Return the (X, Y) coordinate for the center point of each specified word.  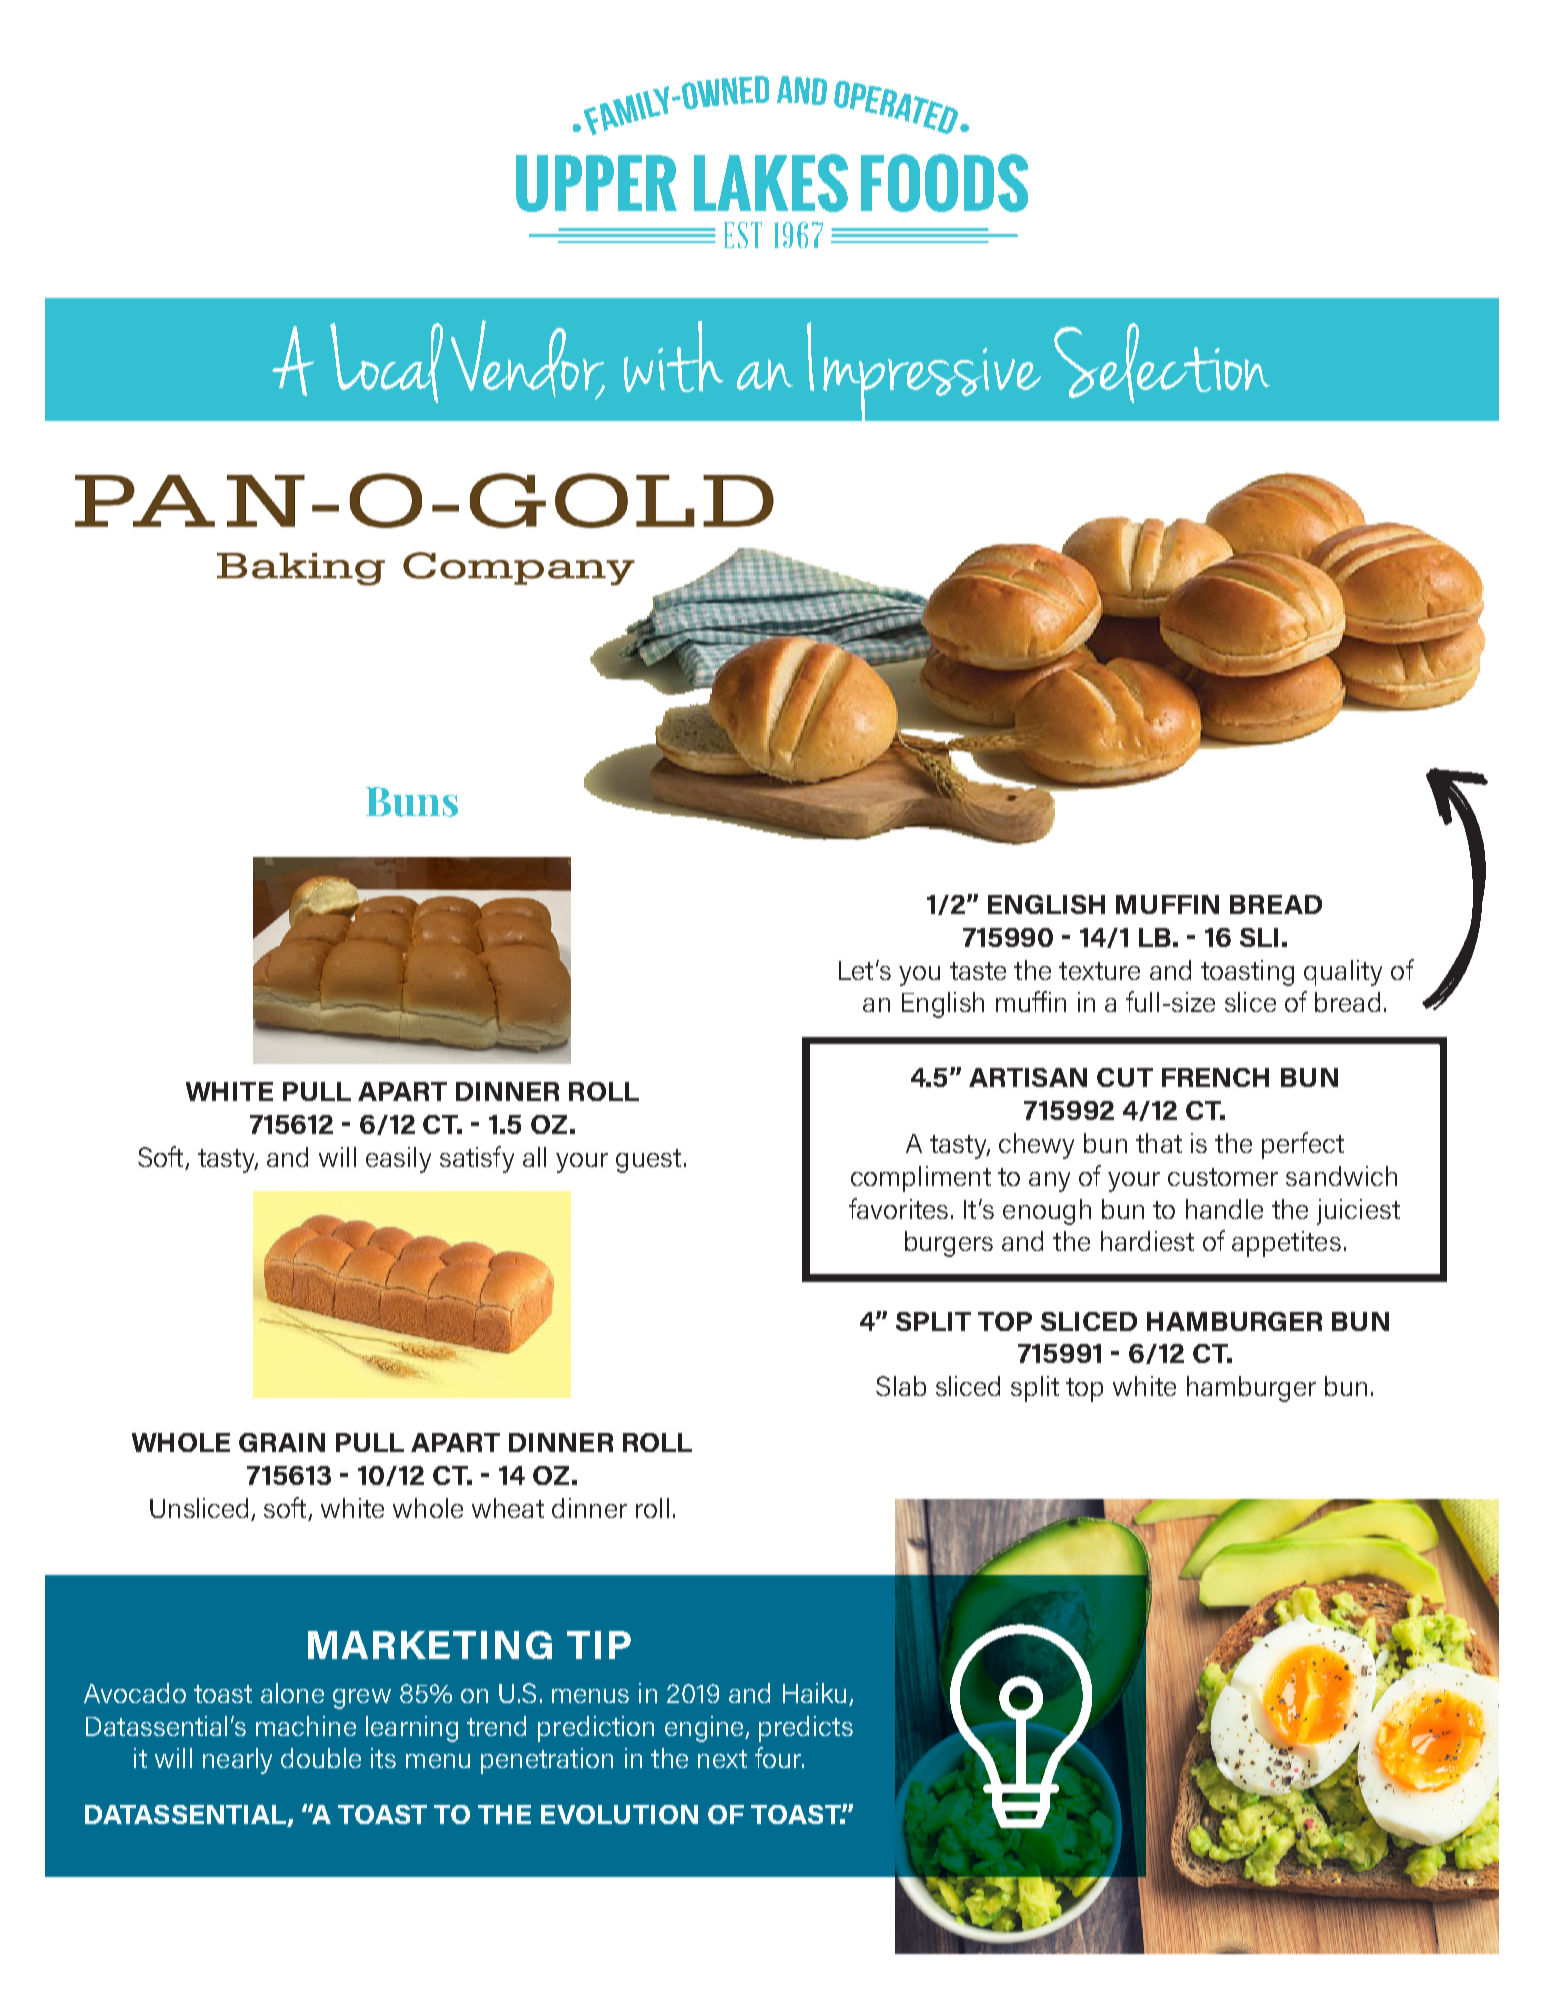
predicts (806, 1729)
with (673, 356)
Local (386, 363)
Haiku (814, 1693)
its (383, 1758)
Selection (1162, 363)
